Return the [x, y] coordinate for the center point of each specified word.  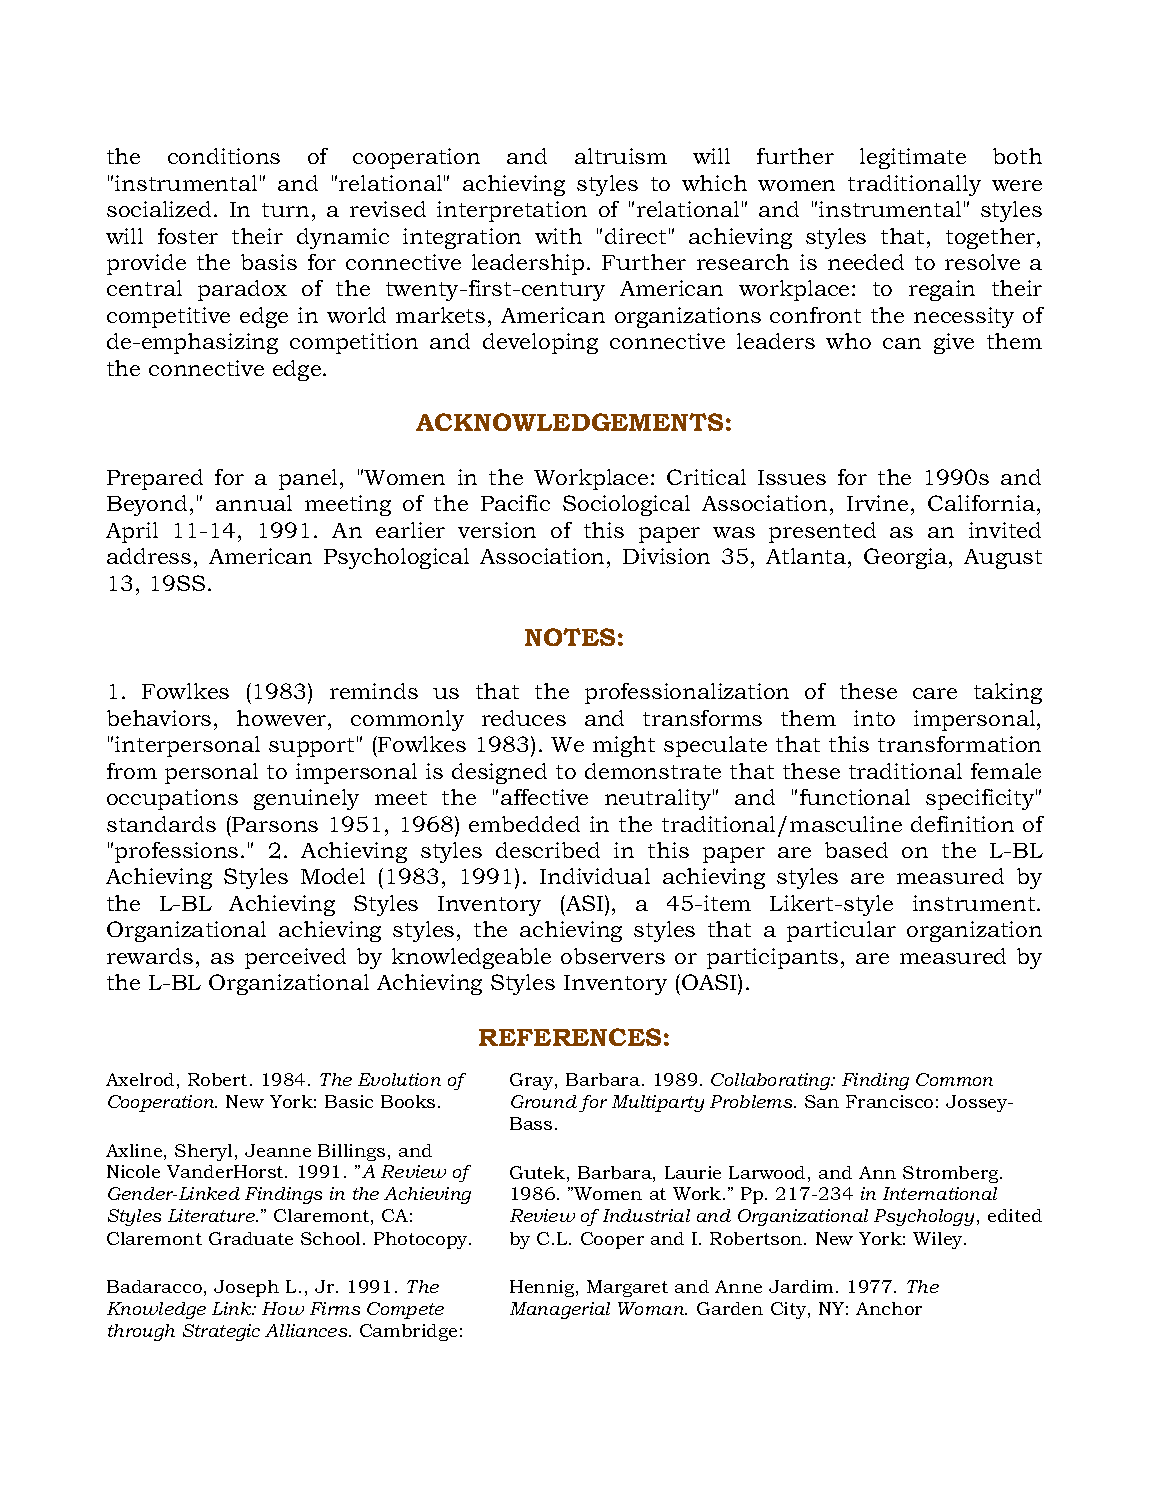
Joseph [246, 1288]
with [558, 236]
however [283, 718]
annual [254, 503]
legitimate [913, 158]
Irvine [877, 503]
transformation [959, 744]
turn [285, 210]
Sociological [626, 505]
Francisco [889, 1101]
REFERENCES [570, 1037]
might [624, 746]
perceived [295, 958]
